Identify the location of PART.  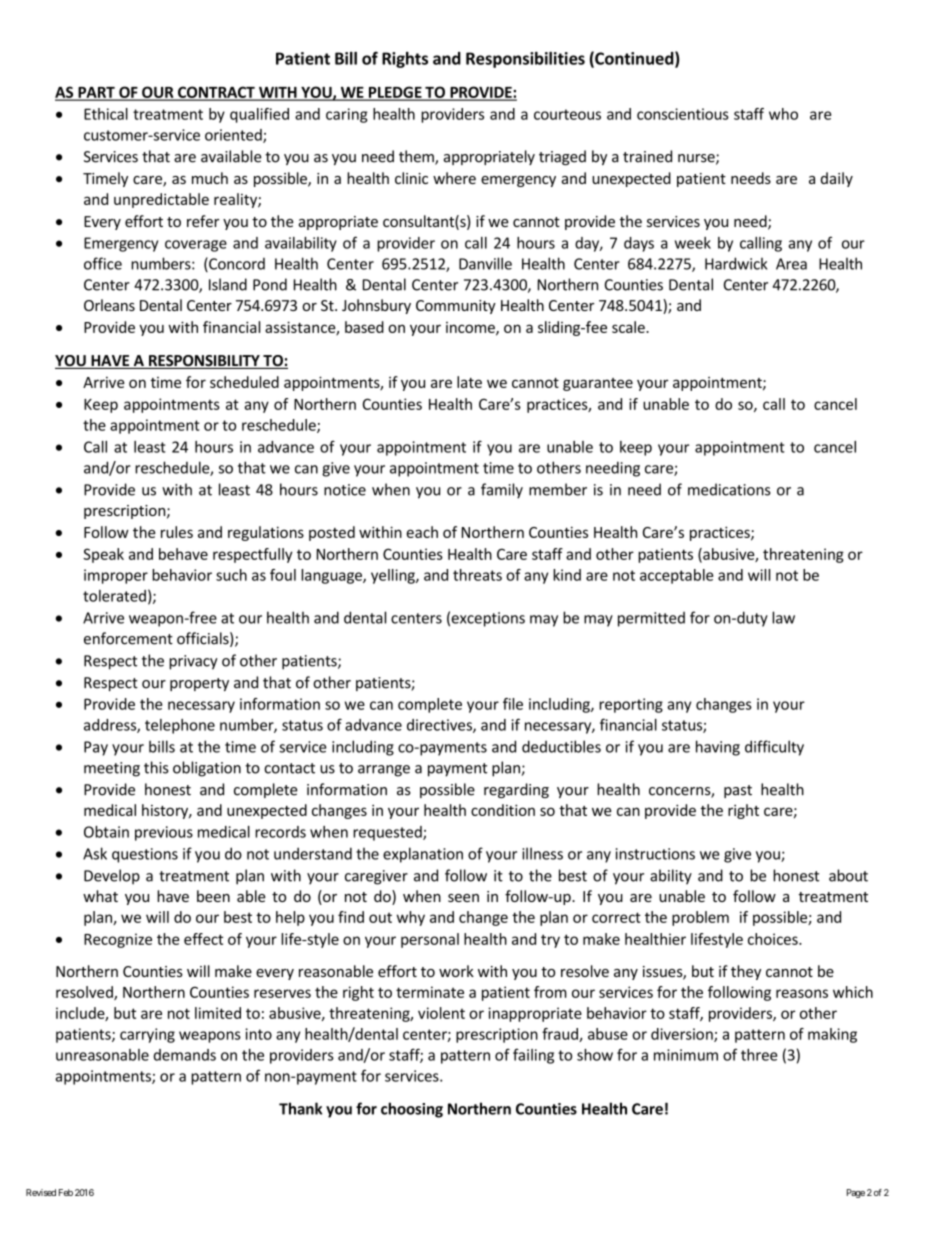
(96, 93).
